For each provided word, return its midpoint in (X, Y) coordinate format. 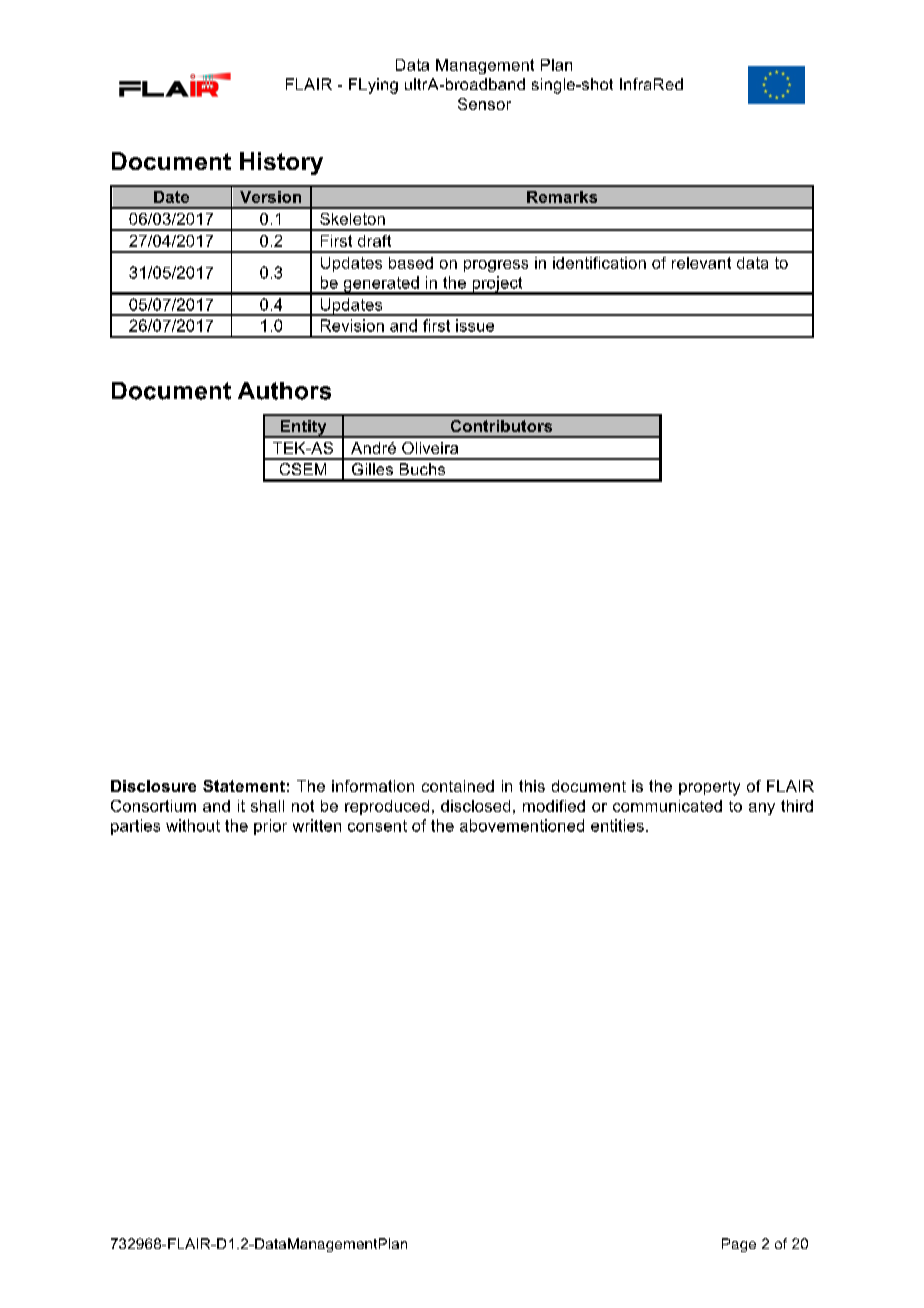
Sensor (484, 104)
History (281, 163)
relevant (701, 263)
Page (739, 1245)
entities (617, 825)
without (193, 825)
